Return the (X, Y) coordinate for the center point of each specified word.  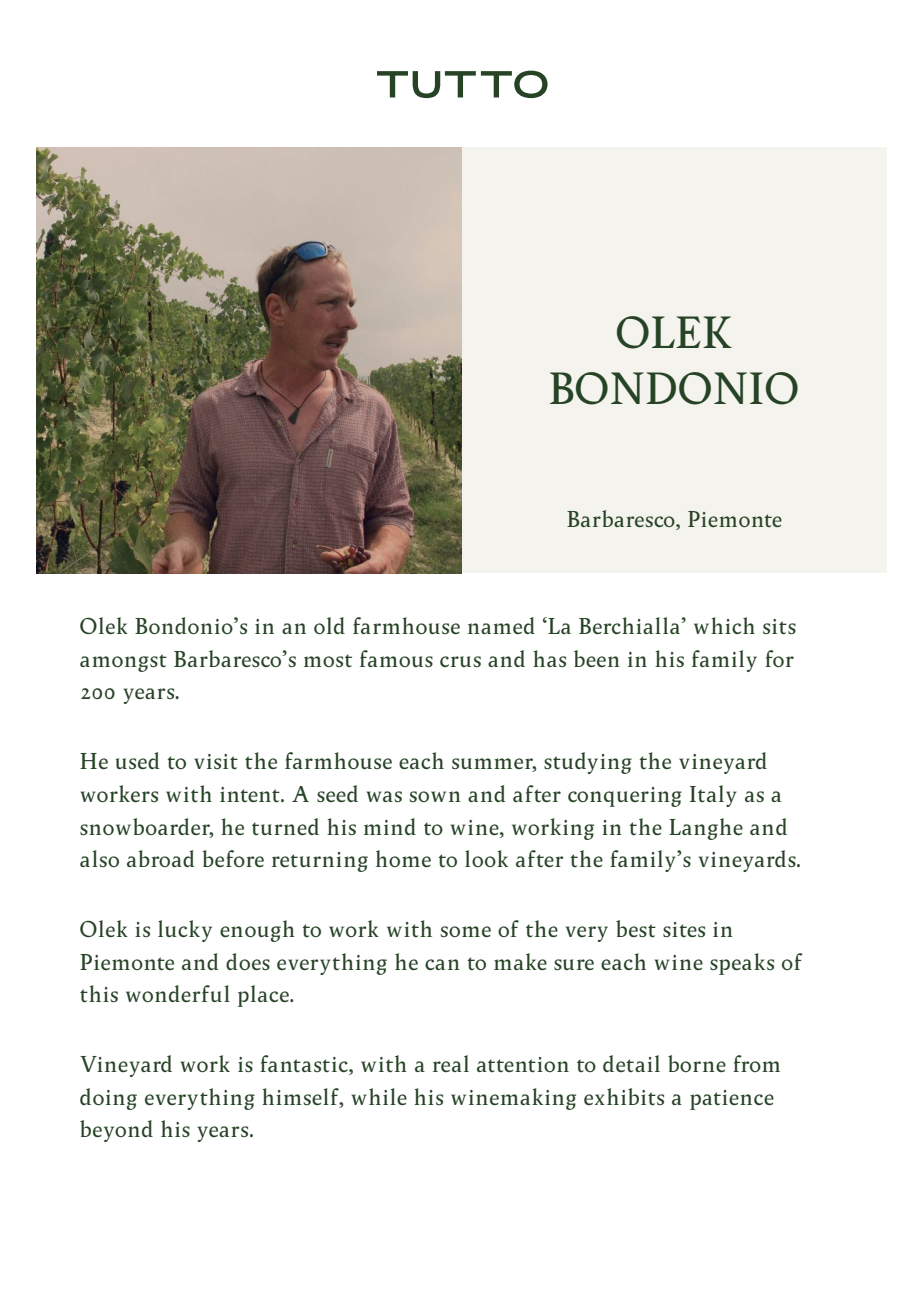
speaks (742, 964)
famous (396, 658)
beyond (116, 1131)
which (724, 625)
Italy (713, 796)
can (442, 964)
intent (251, 794)
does (248, 961)
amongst (123, 663)
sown (435, 796)
